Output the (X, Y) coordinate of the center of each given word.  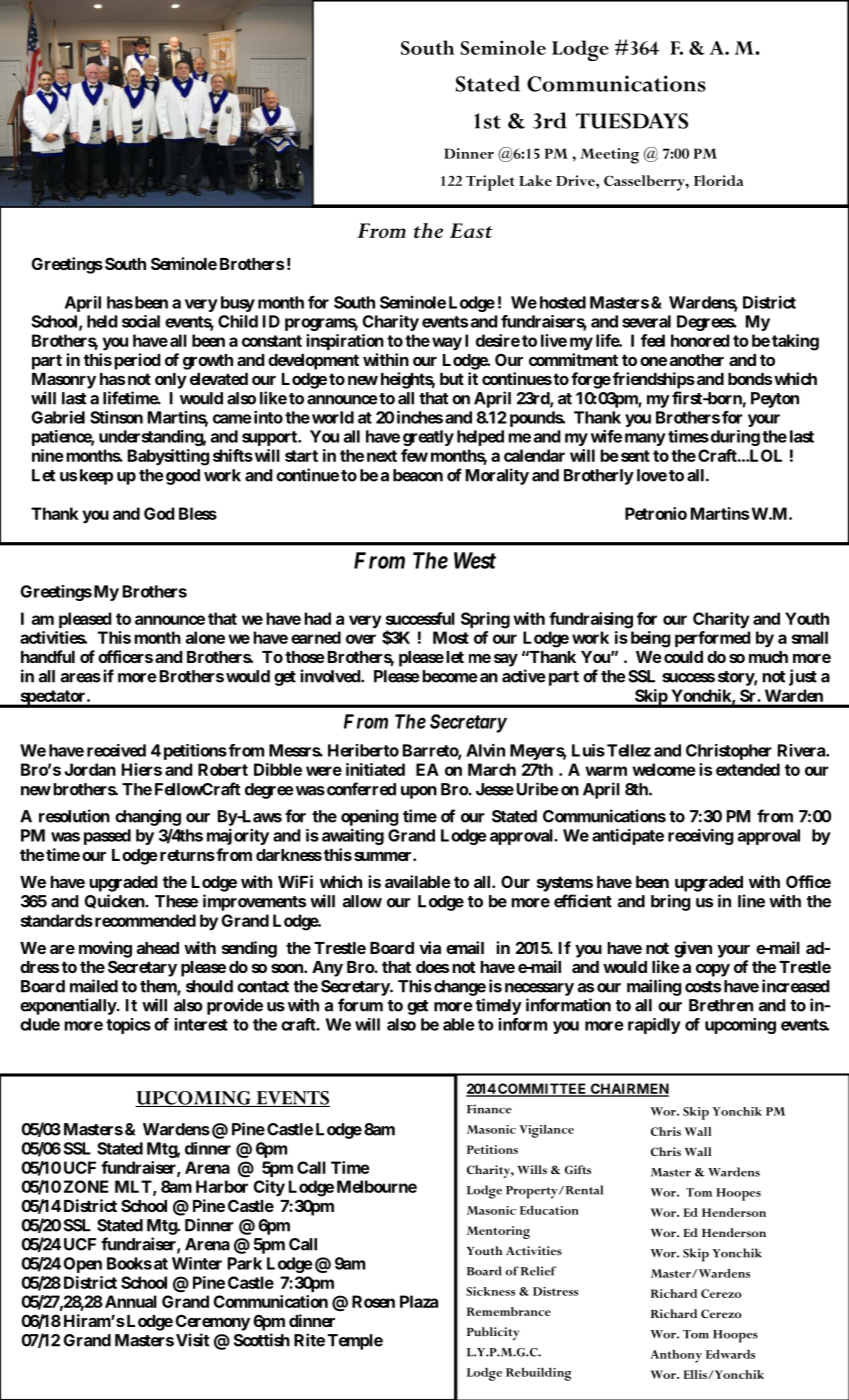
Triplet (490, 183)
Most (451, 637)
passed (107, 837)
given (693, 949)
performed (713, 639)
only (171, 381)
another (697, 360)
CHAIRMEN (629, 1090)
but (452, 379)
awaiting (353, 836)
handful (48, 656)
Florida (719, 180)
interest (201, 1024)
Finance (489, 1109)
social (141, 321)
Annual (129, 1301)
